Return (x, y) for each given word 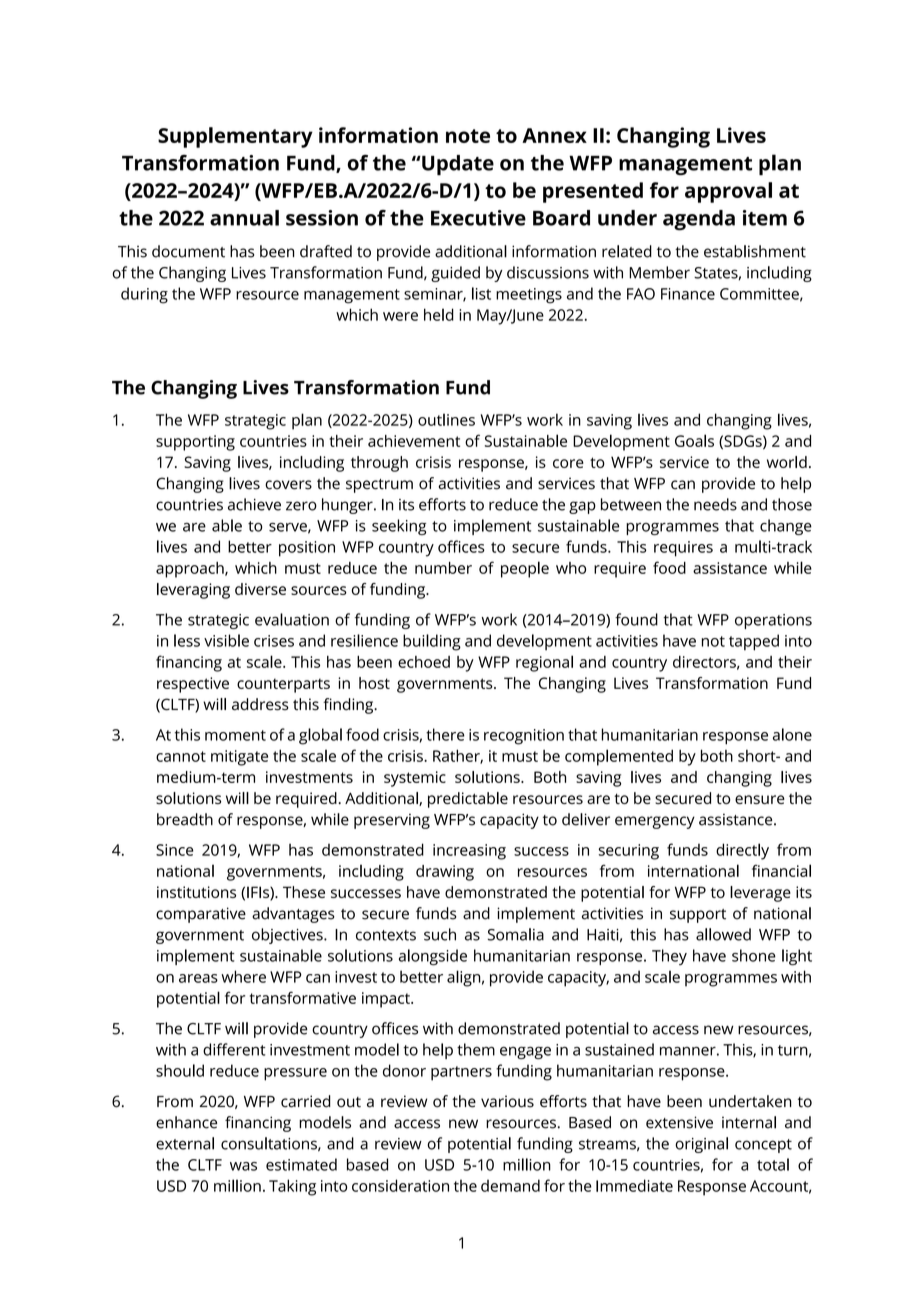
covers (288, 485)
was (243, 1166)
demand (510, 1185)
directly (742, 851)
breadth (185, 819)
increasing (469, 852)
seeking (399, 527)
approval (728, 192)
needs (715, 504)
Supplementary (235, 137)
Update (457, 165)
